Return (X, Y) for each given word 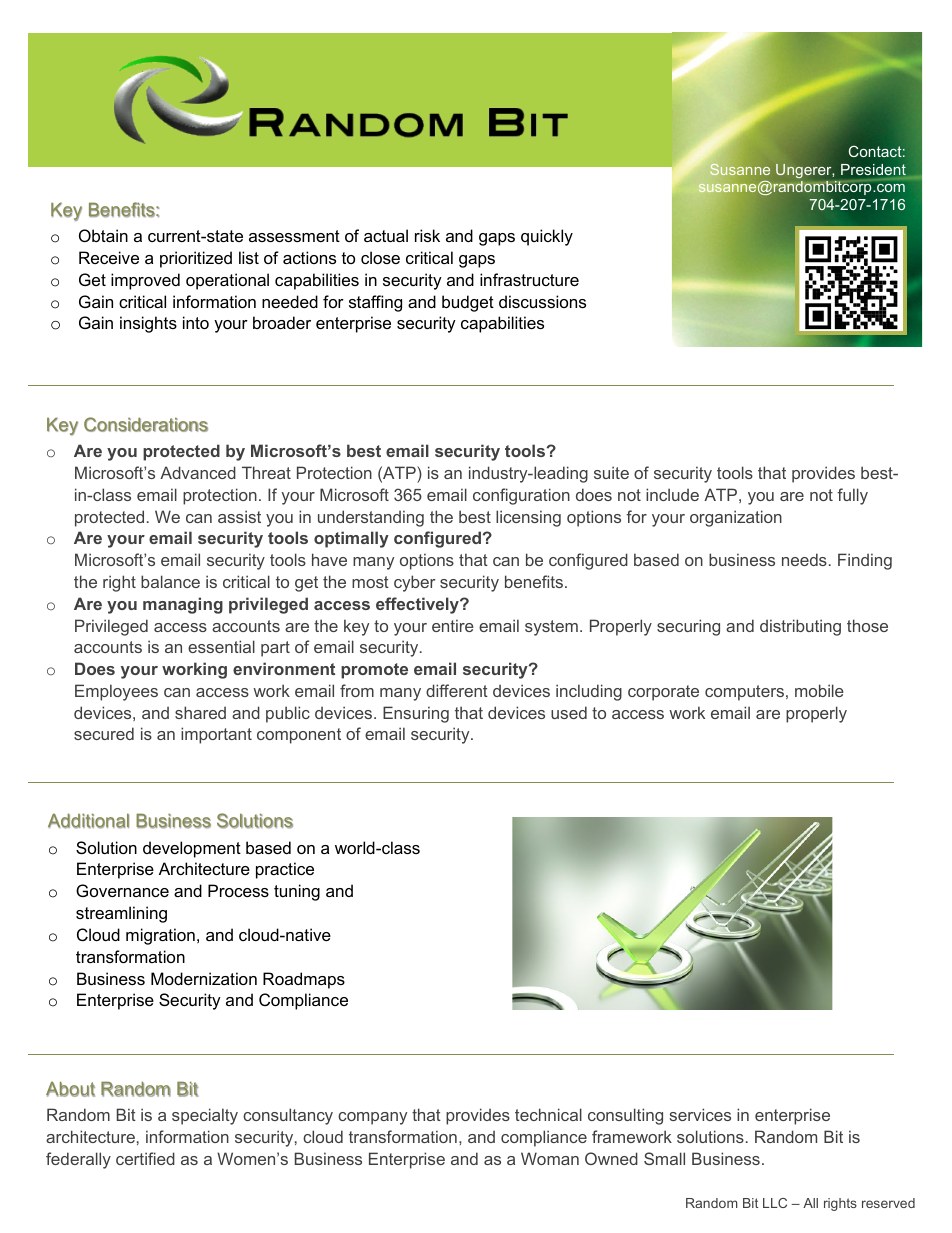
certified (145, 1158)
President (873, 169)
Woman (550, 1158)
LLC (775, 1203)
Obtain (103, 235)
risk (427, 235)
